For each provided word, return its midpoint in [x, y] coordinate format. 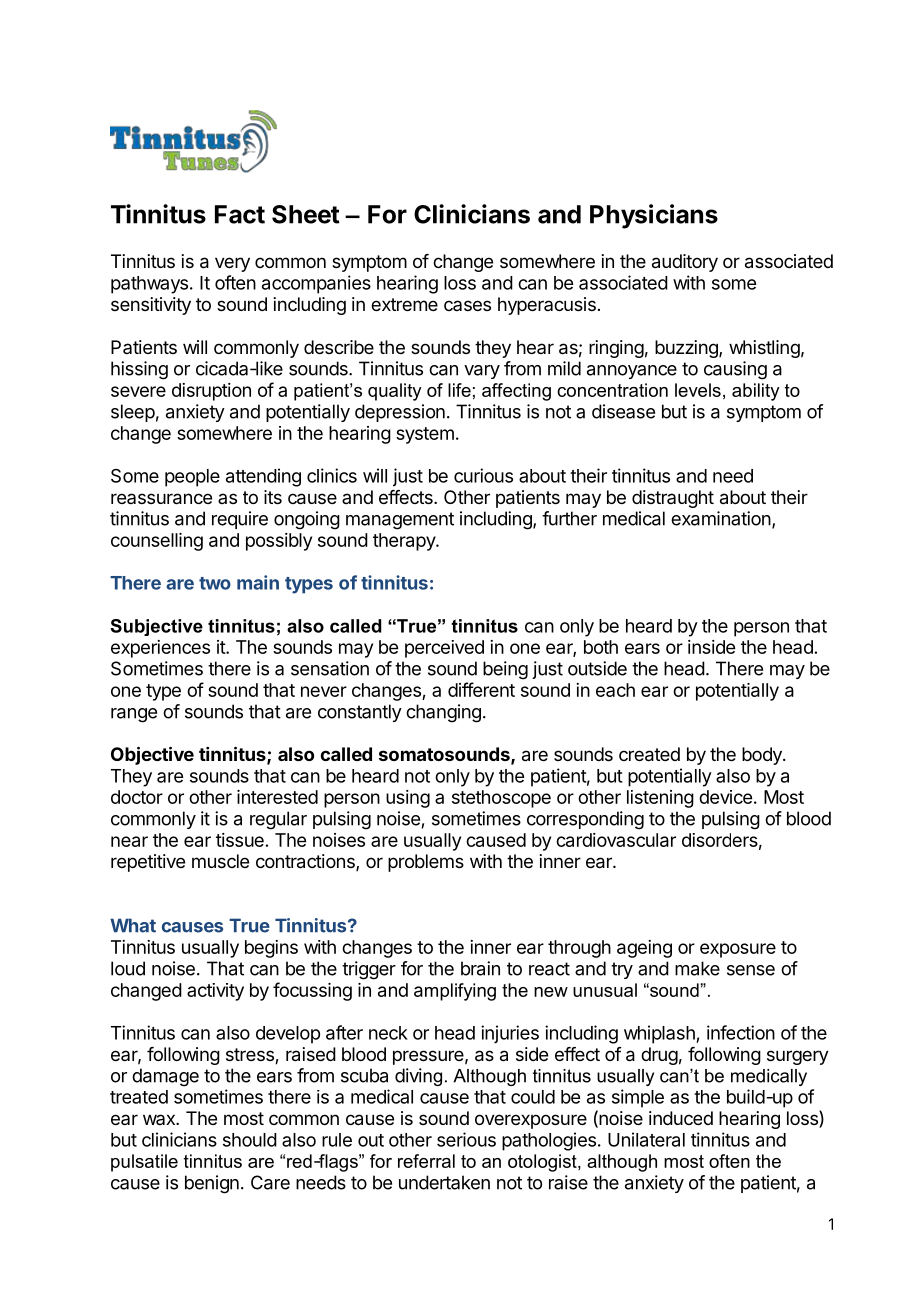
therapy [405, 542]
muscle [220, 861]
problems [426, 863]
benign [212, 1184]
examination [721, 518]
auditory [685, 263]
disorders [720, 840]
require [240, 520]
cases [467, 305]
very [232, 264]
